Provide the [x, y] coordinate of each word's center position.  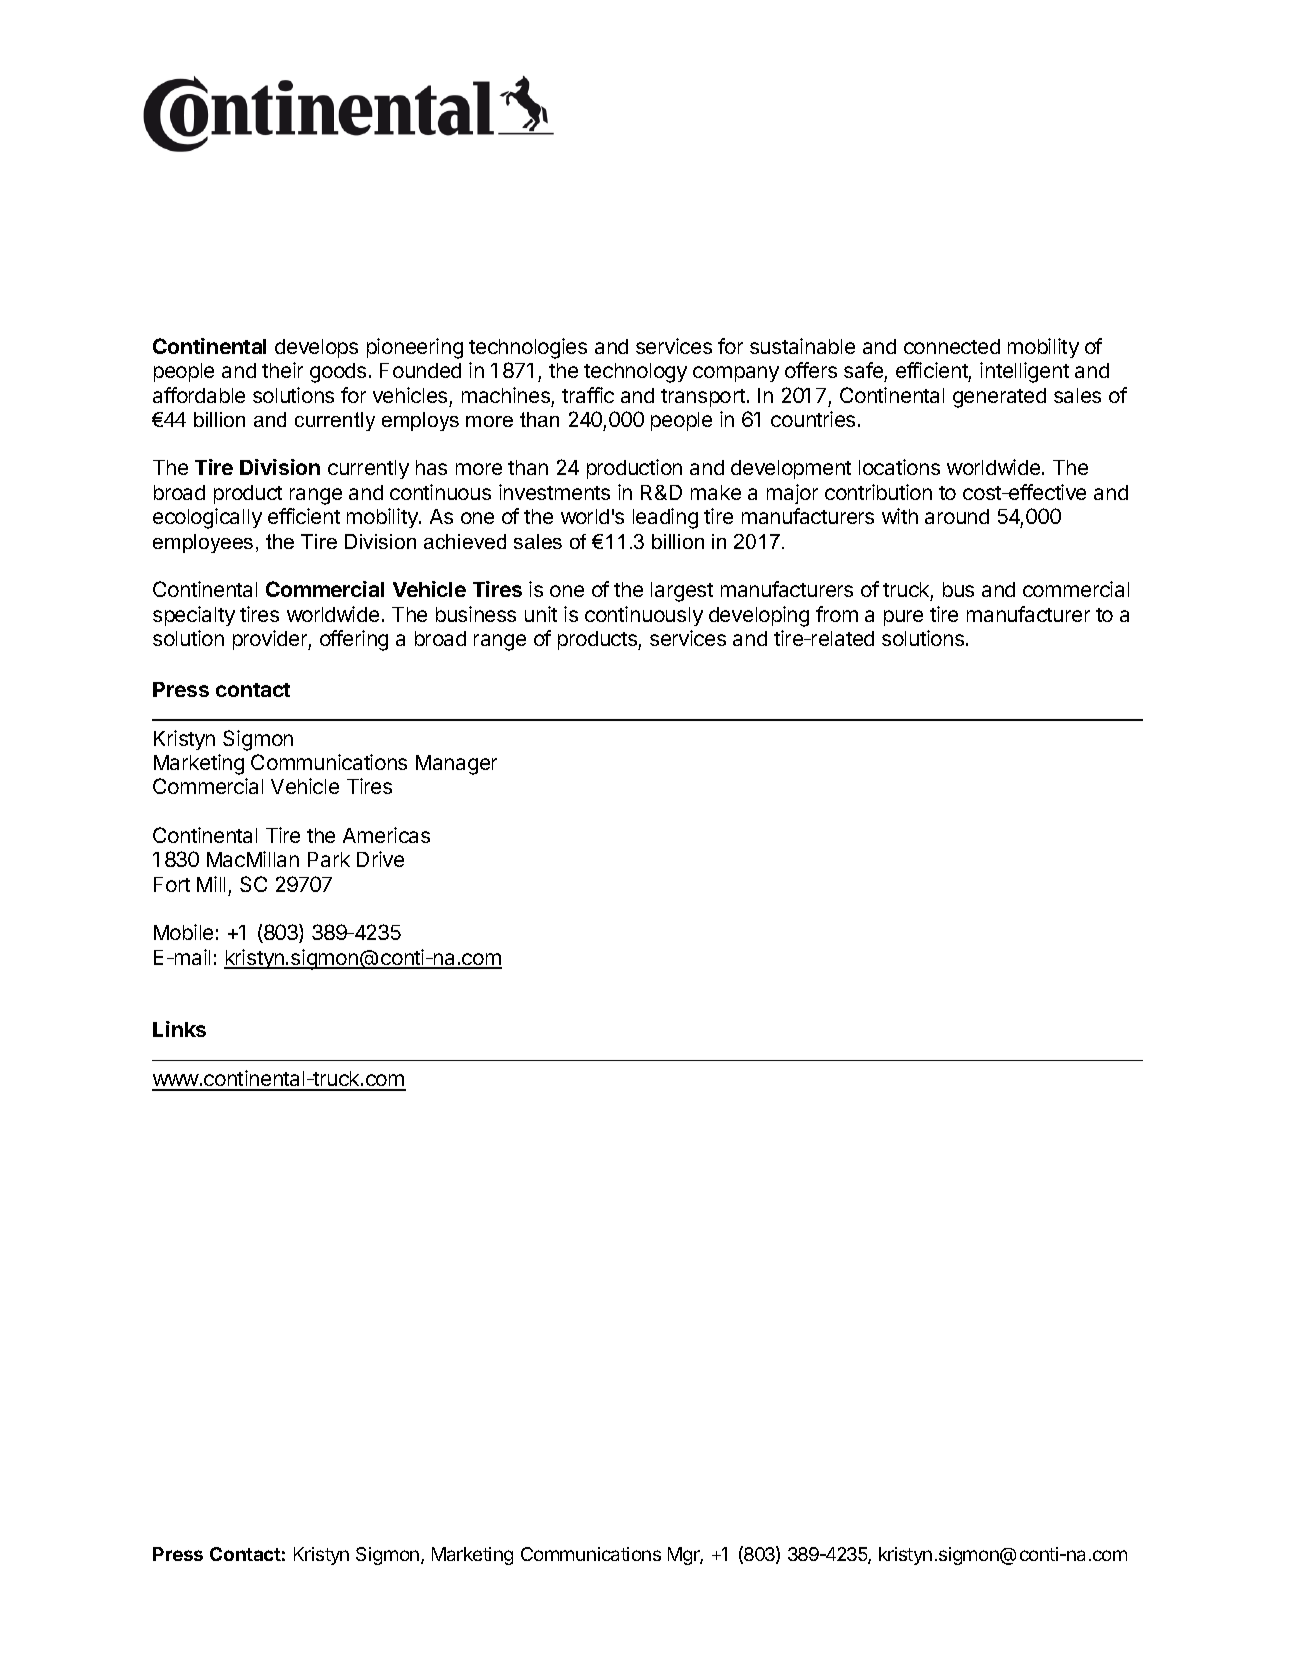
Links [179, 1029]
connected [952, 346]
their [282, 370]
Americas [386, 835]
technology [635, 373]
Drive [380, 859]
